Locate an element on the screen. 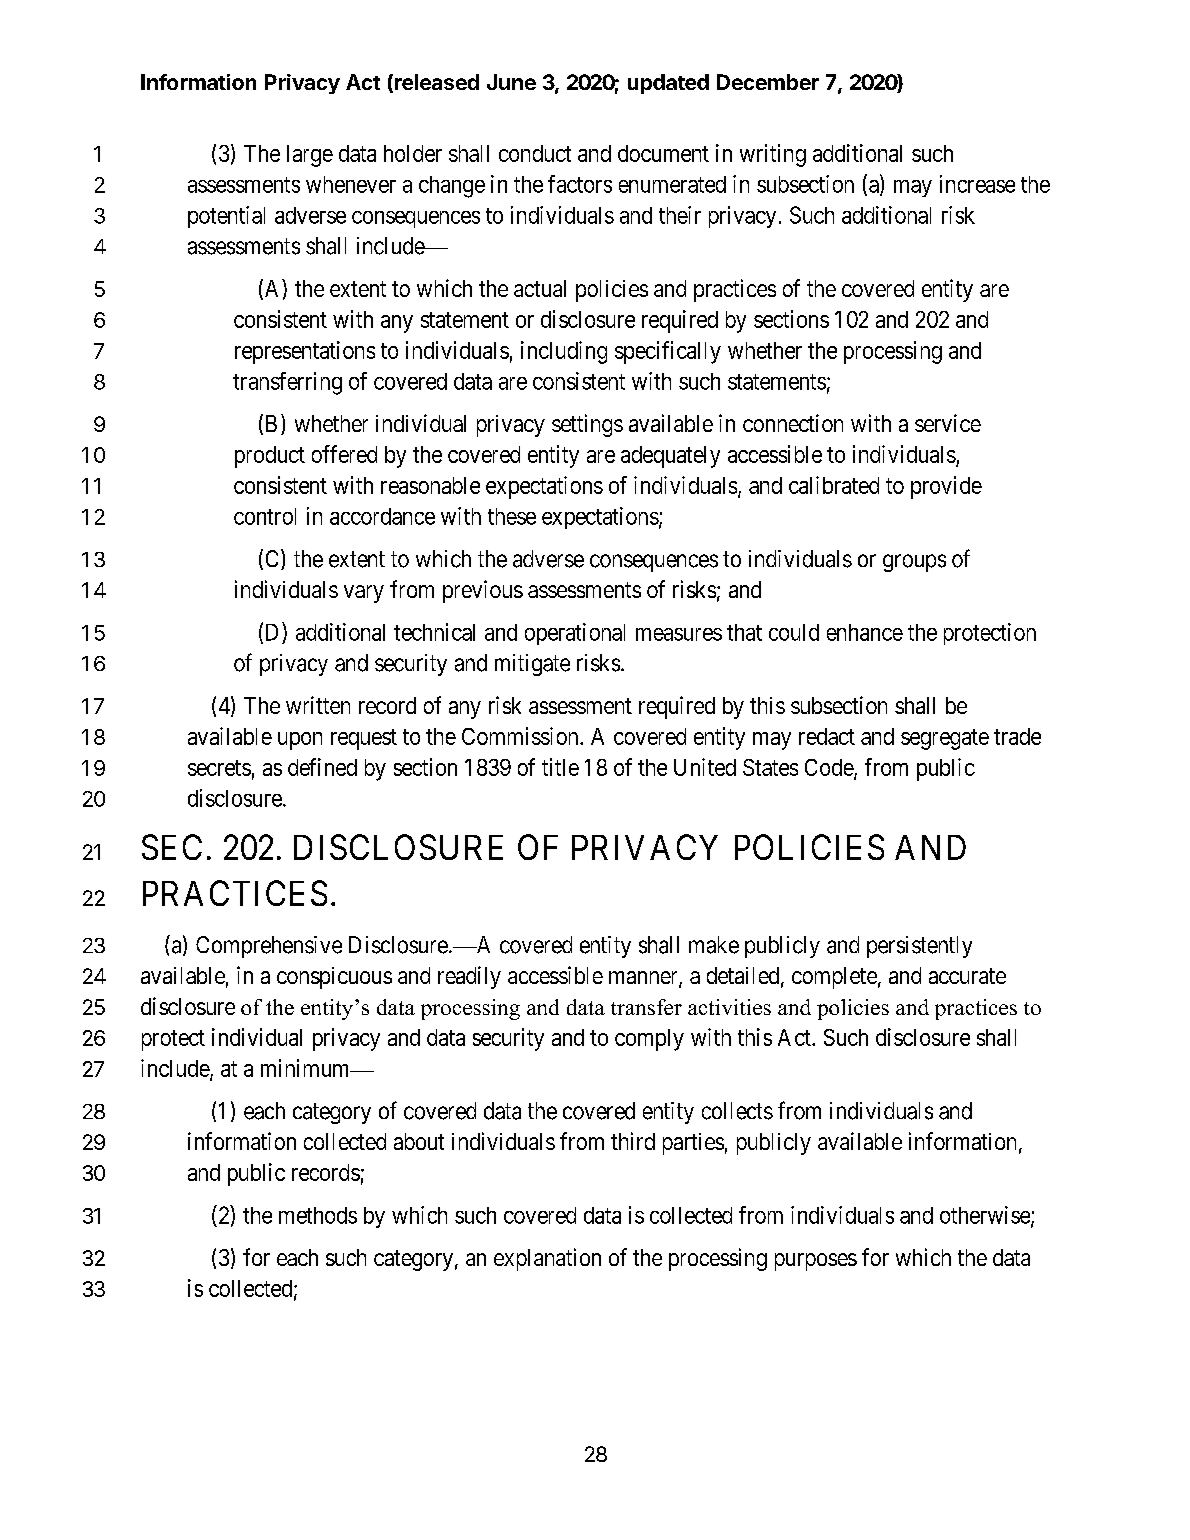 The height and width of the screenshot is (1540, 1190). increase is located at coordinates (977, 184).
